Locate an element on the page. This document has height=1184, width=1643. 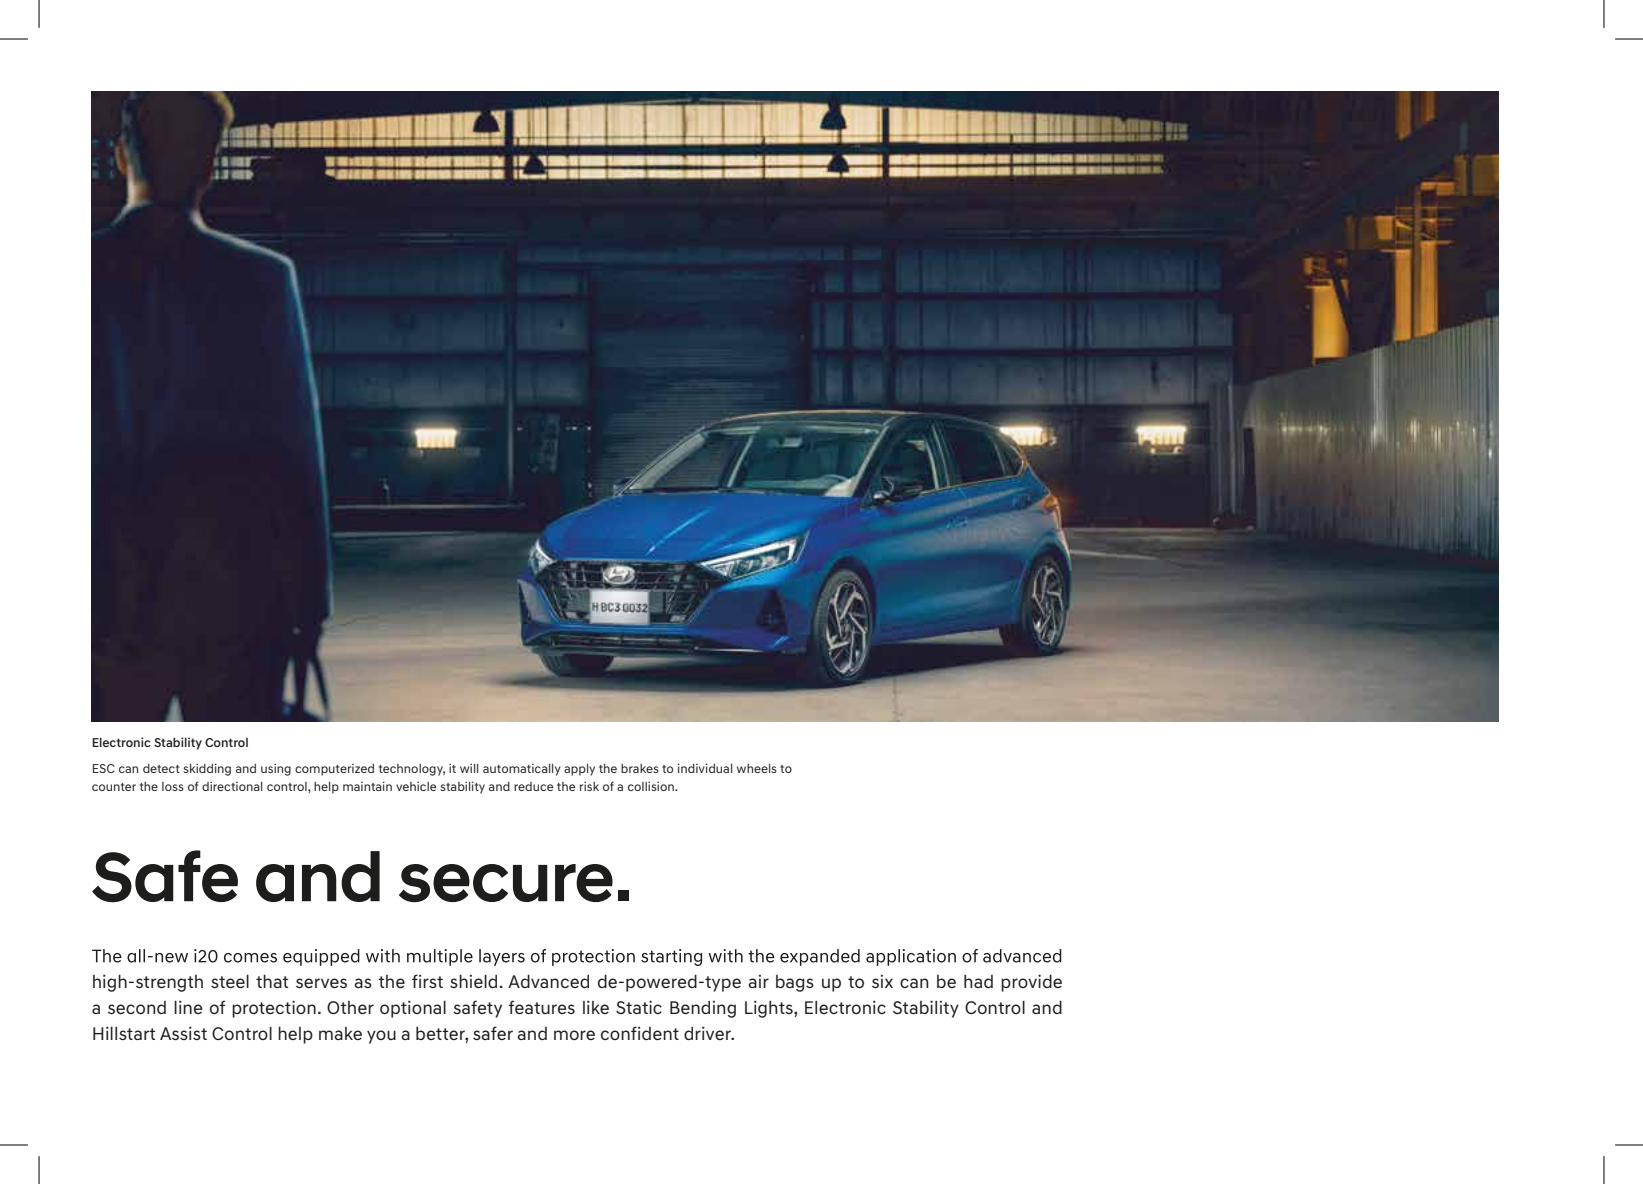
Advanced is located at coordinates (548, 981).
